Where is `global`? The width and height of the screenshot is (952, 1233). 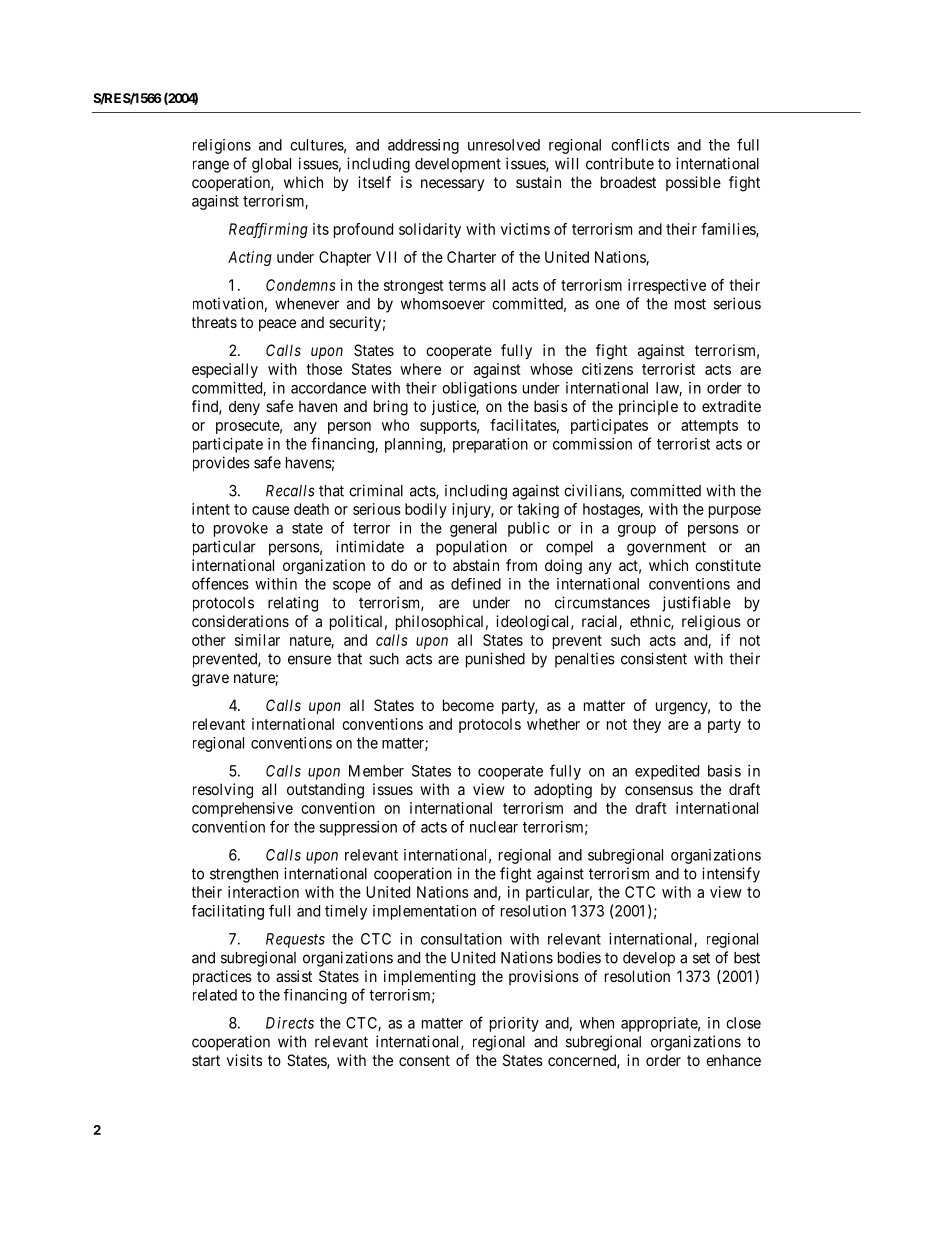 global is located at coordinates (271, 165).
